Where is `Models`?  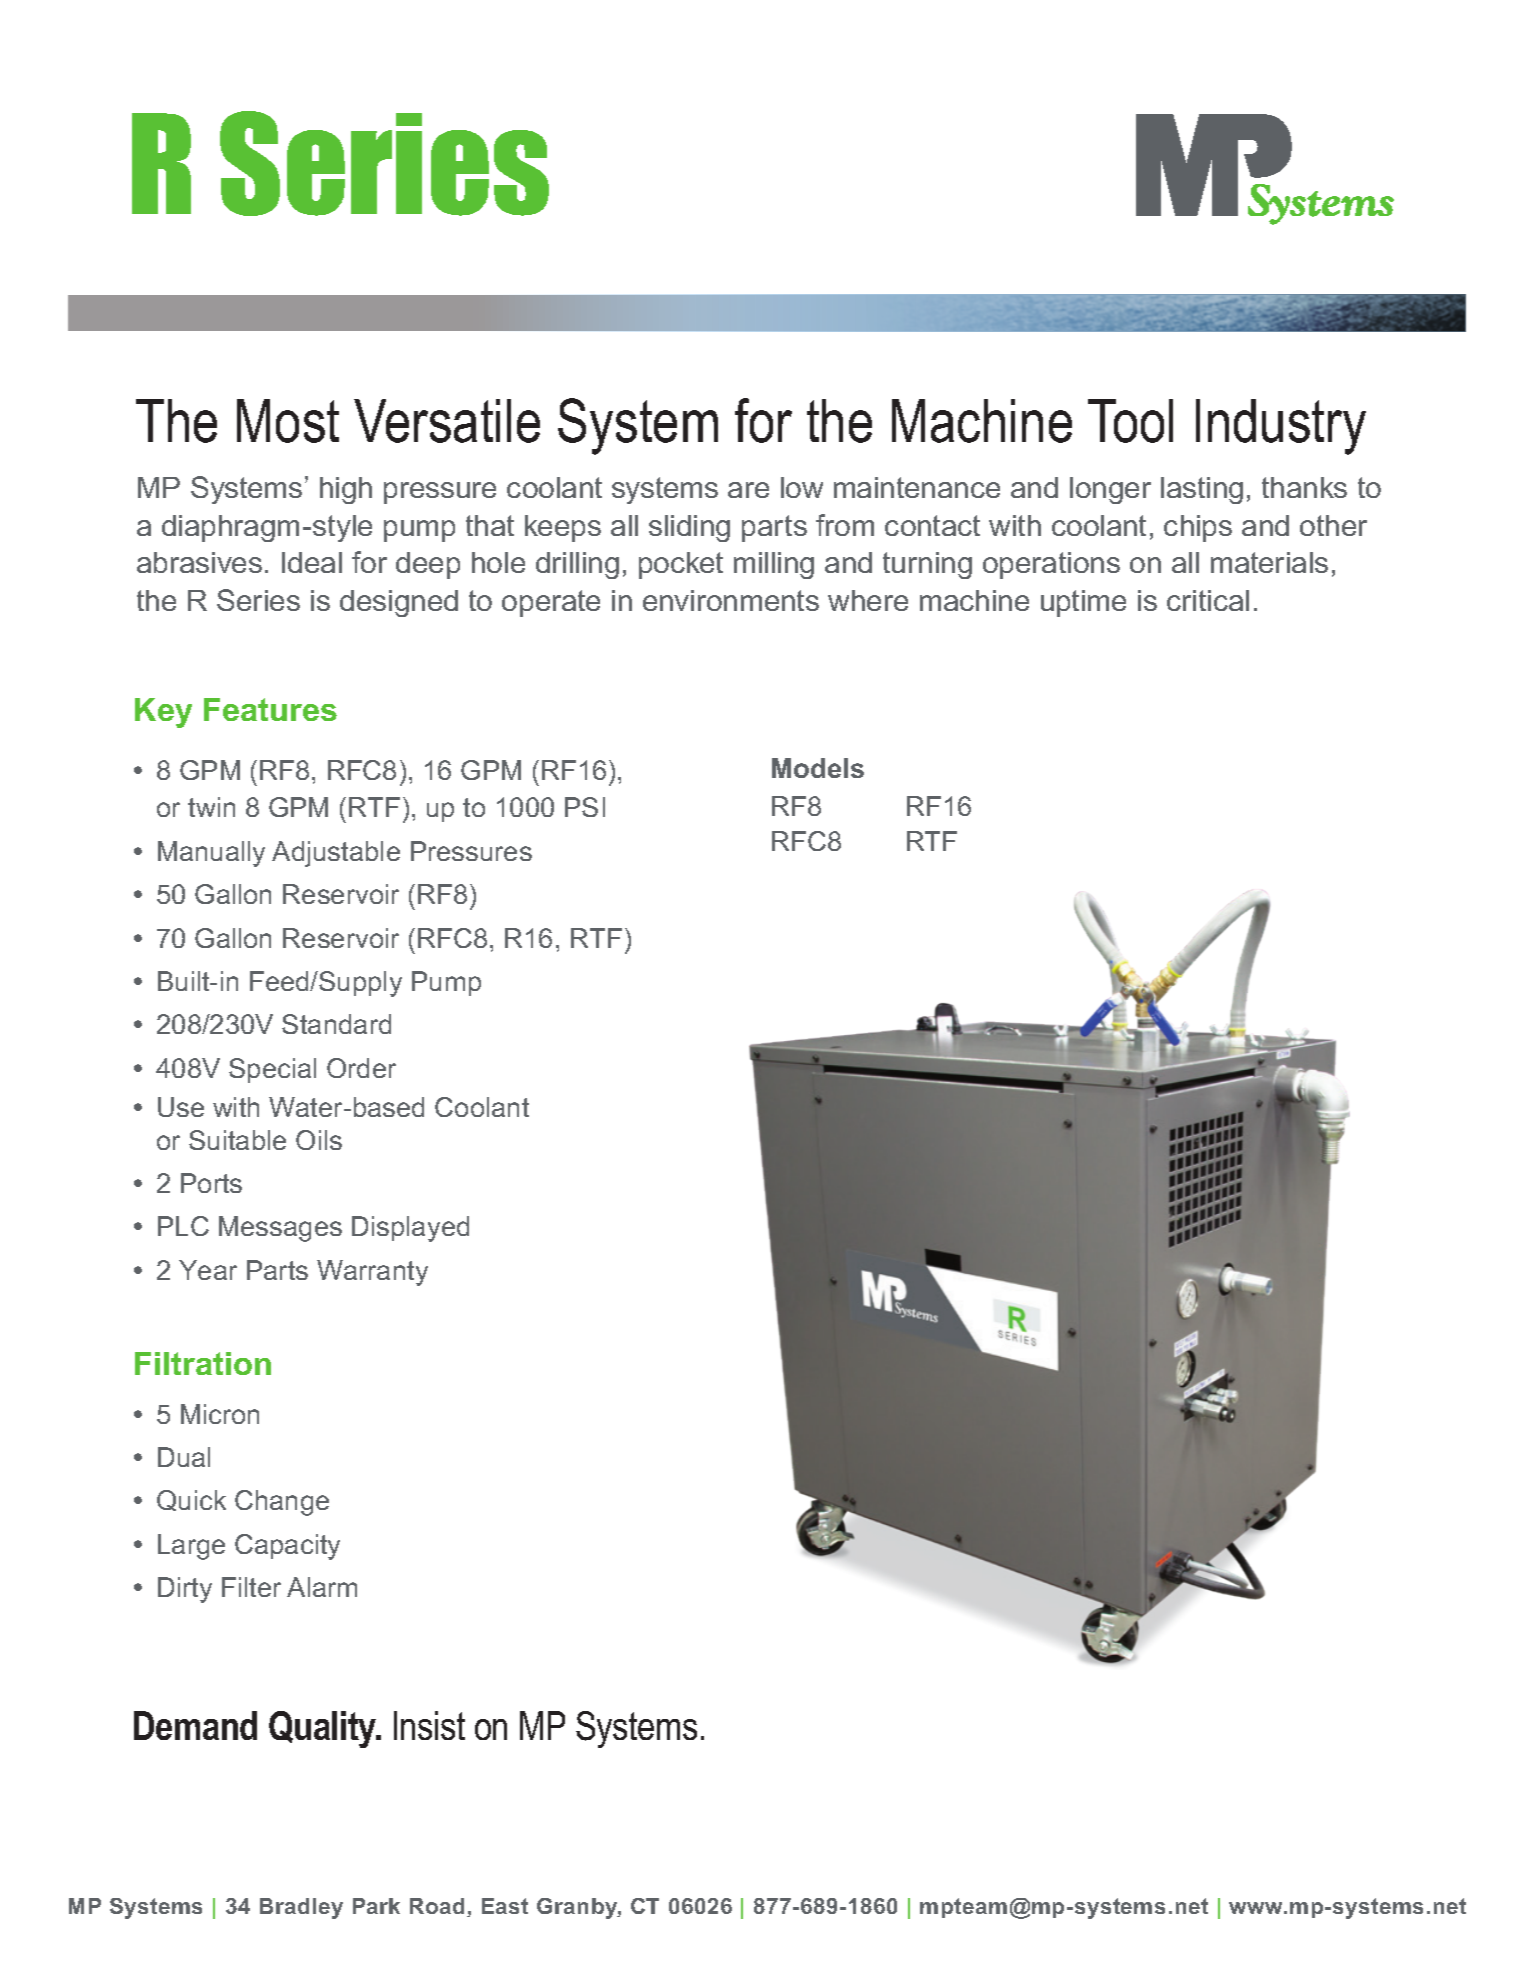
Models is located at coordinates (818, 768).
